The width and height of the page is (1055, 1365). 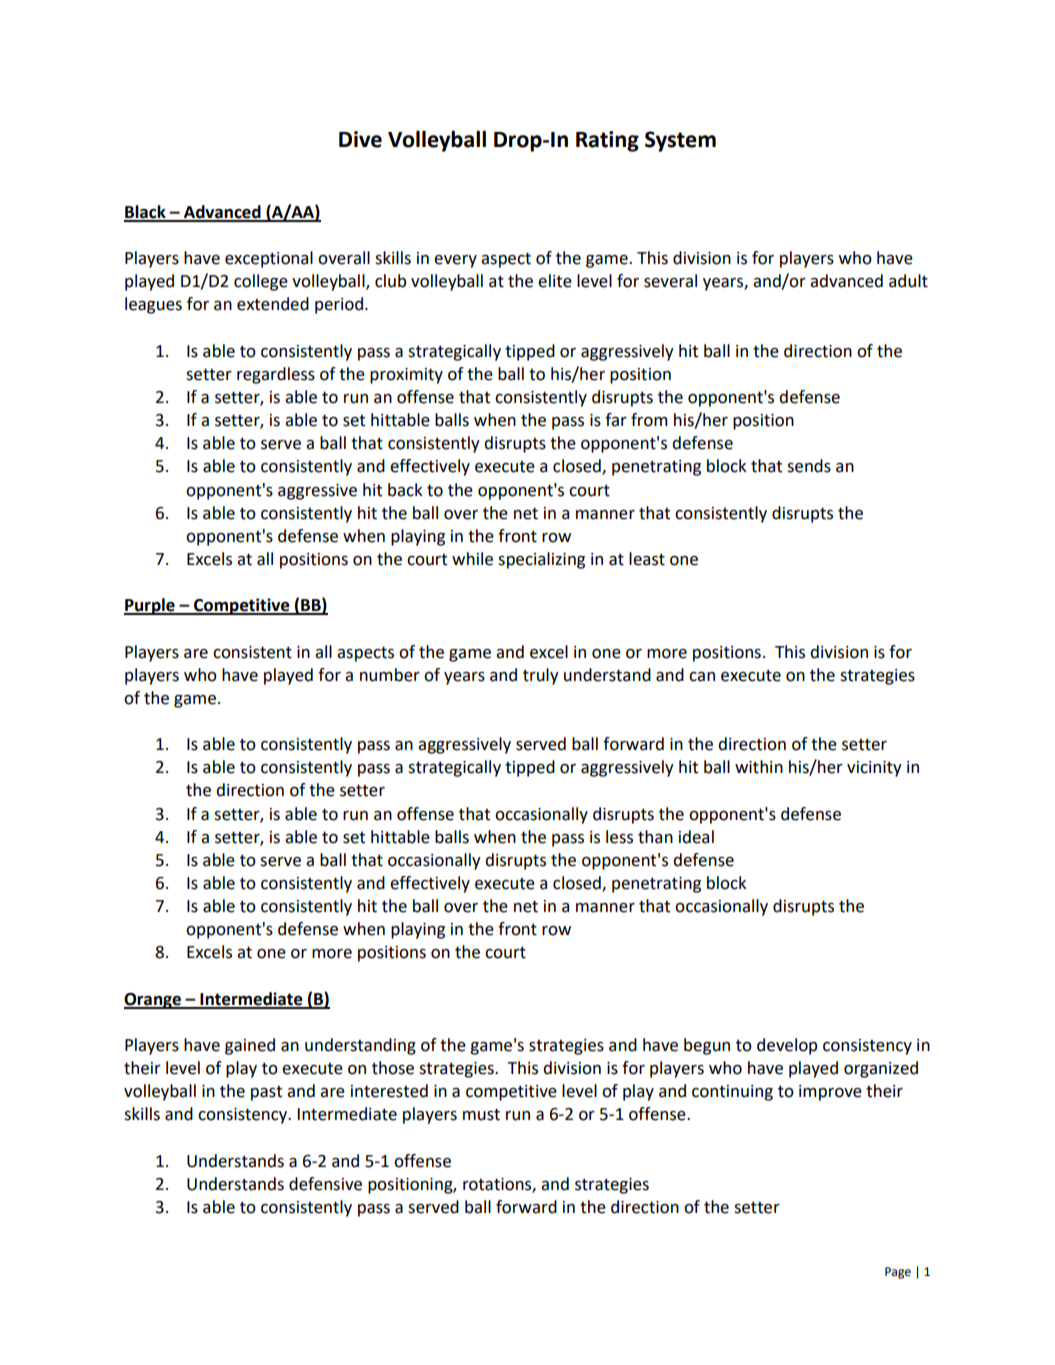 I want to click on defensive, so click(x=325, y=1184).
